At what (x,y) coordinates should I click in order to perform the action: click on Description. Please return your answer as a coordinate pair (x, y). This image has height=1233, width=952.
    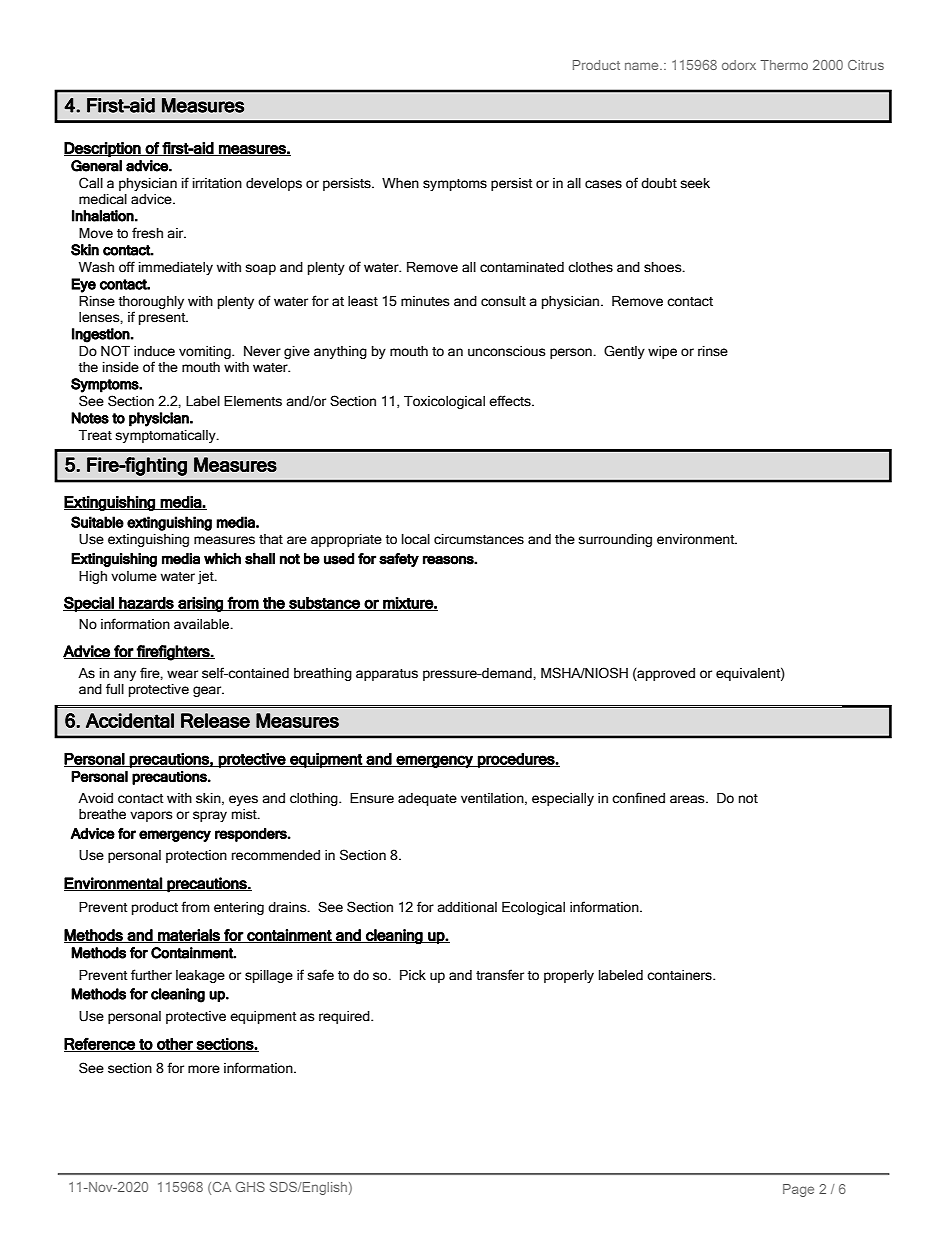
    Looking at the image, I should click on (103, 149).
